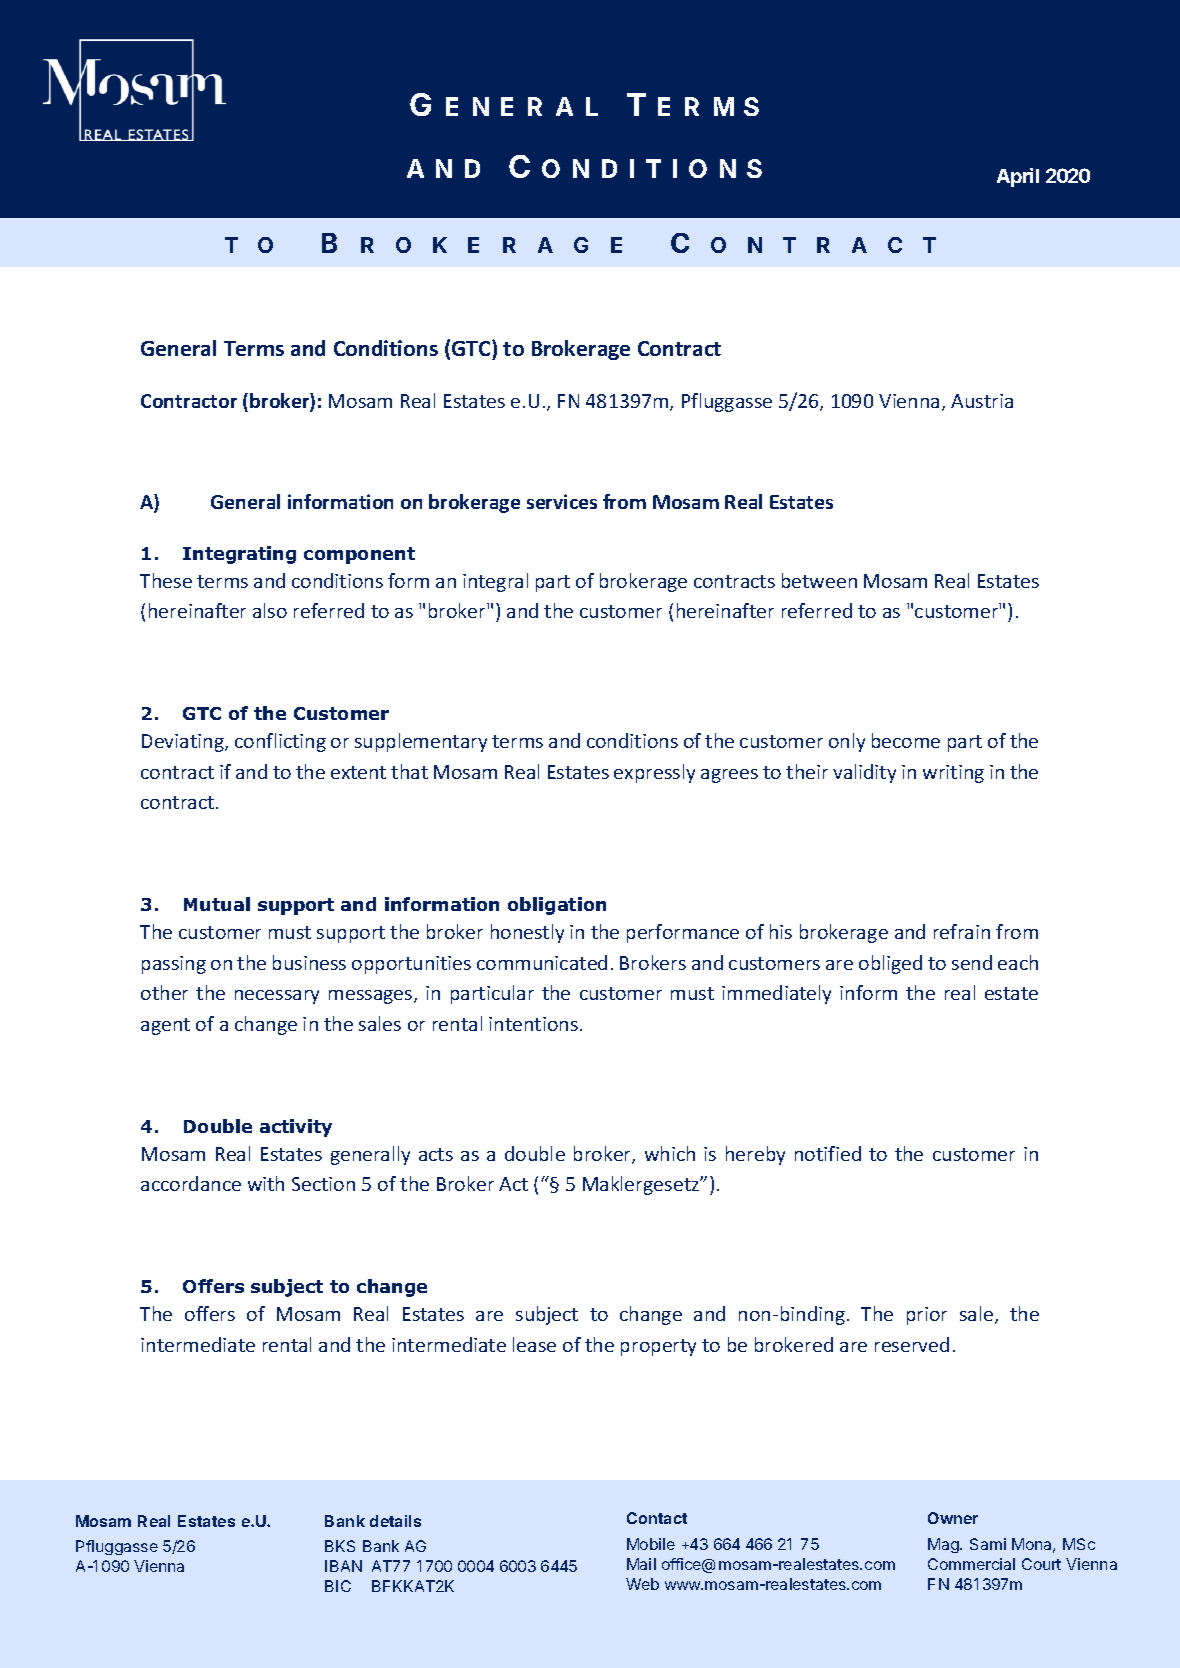 This image has height=1668, width=1180. I want to click on IBAN, so click(343, 1566).
